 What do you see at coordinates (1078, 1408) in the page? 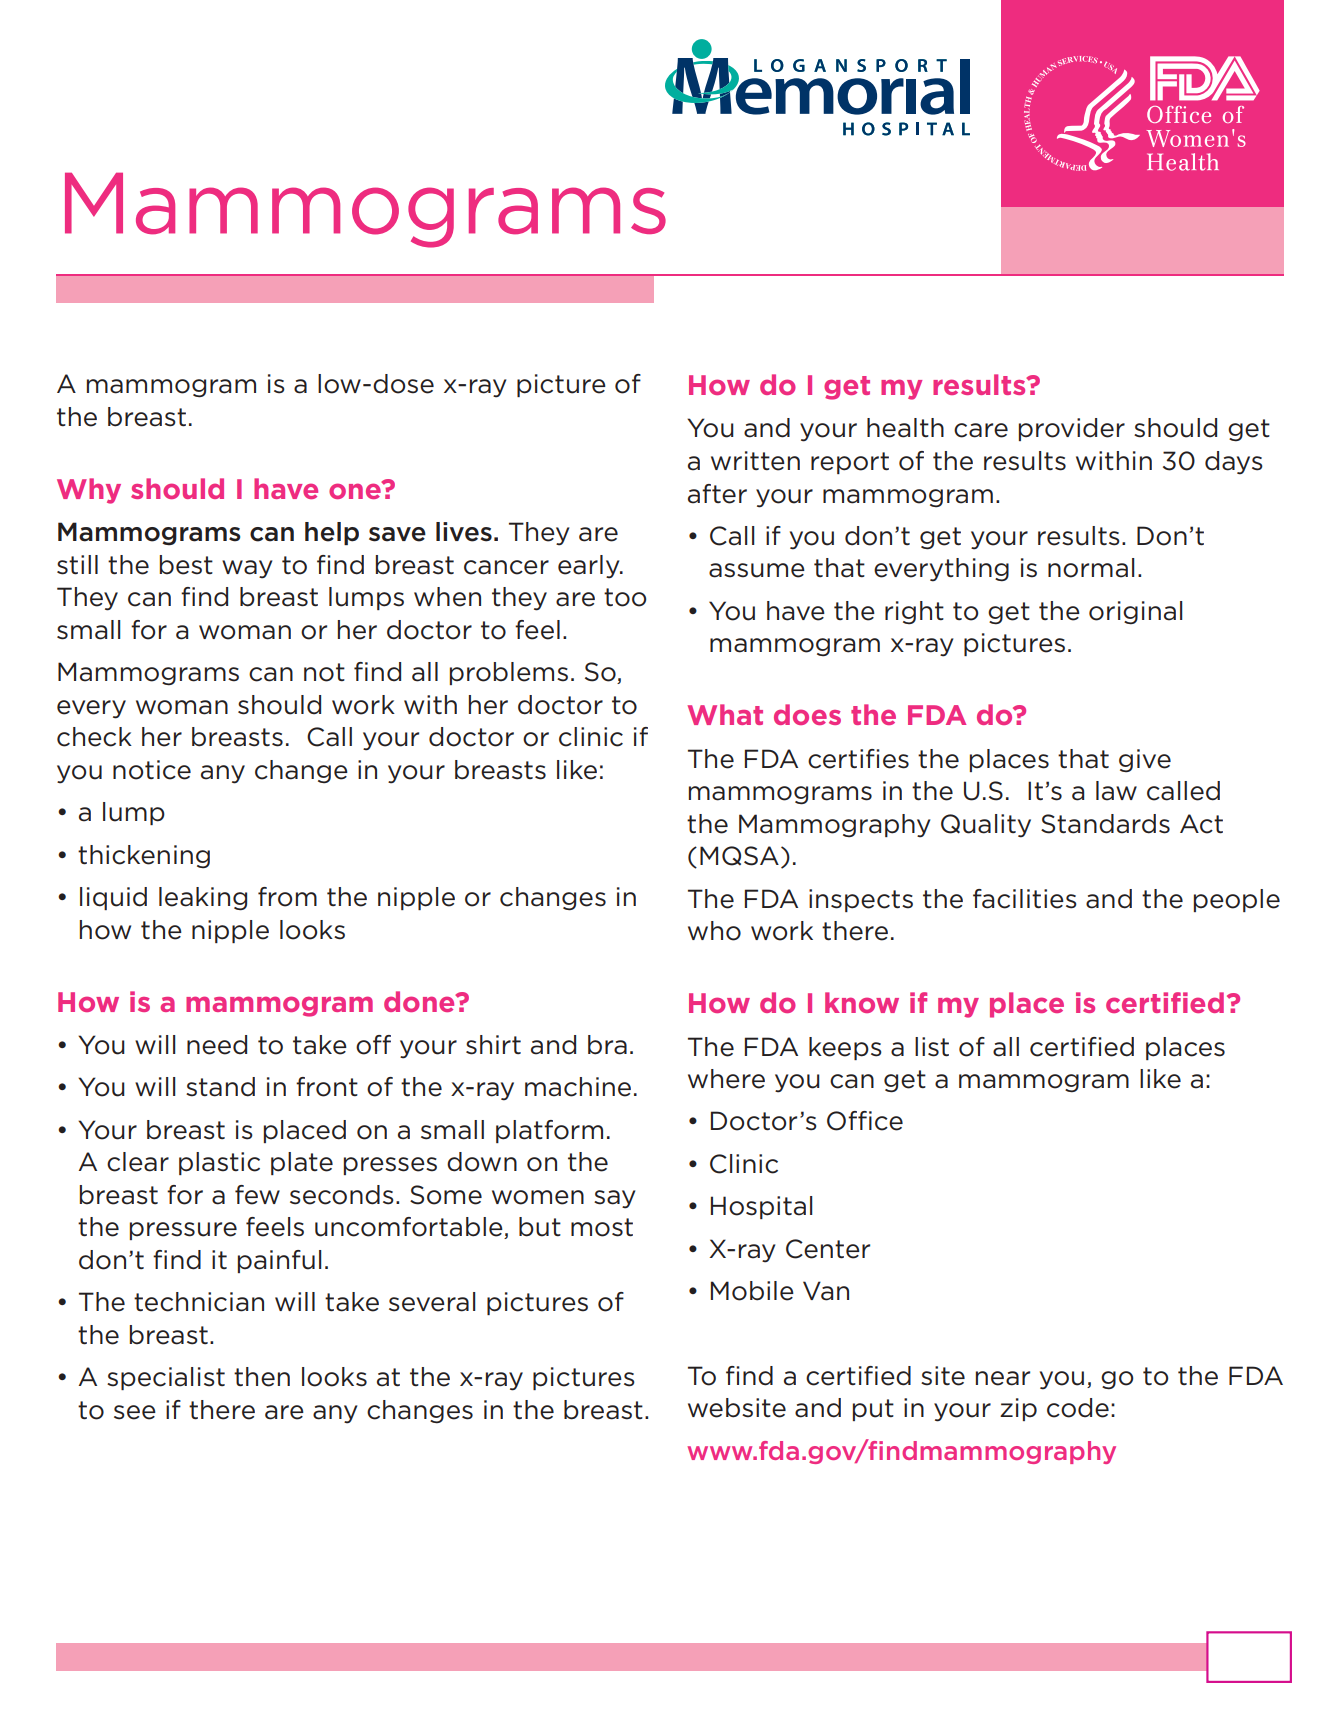
I see `code` at bounding box center [1078, 1408].
